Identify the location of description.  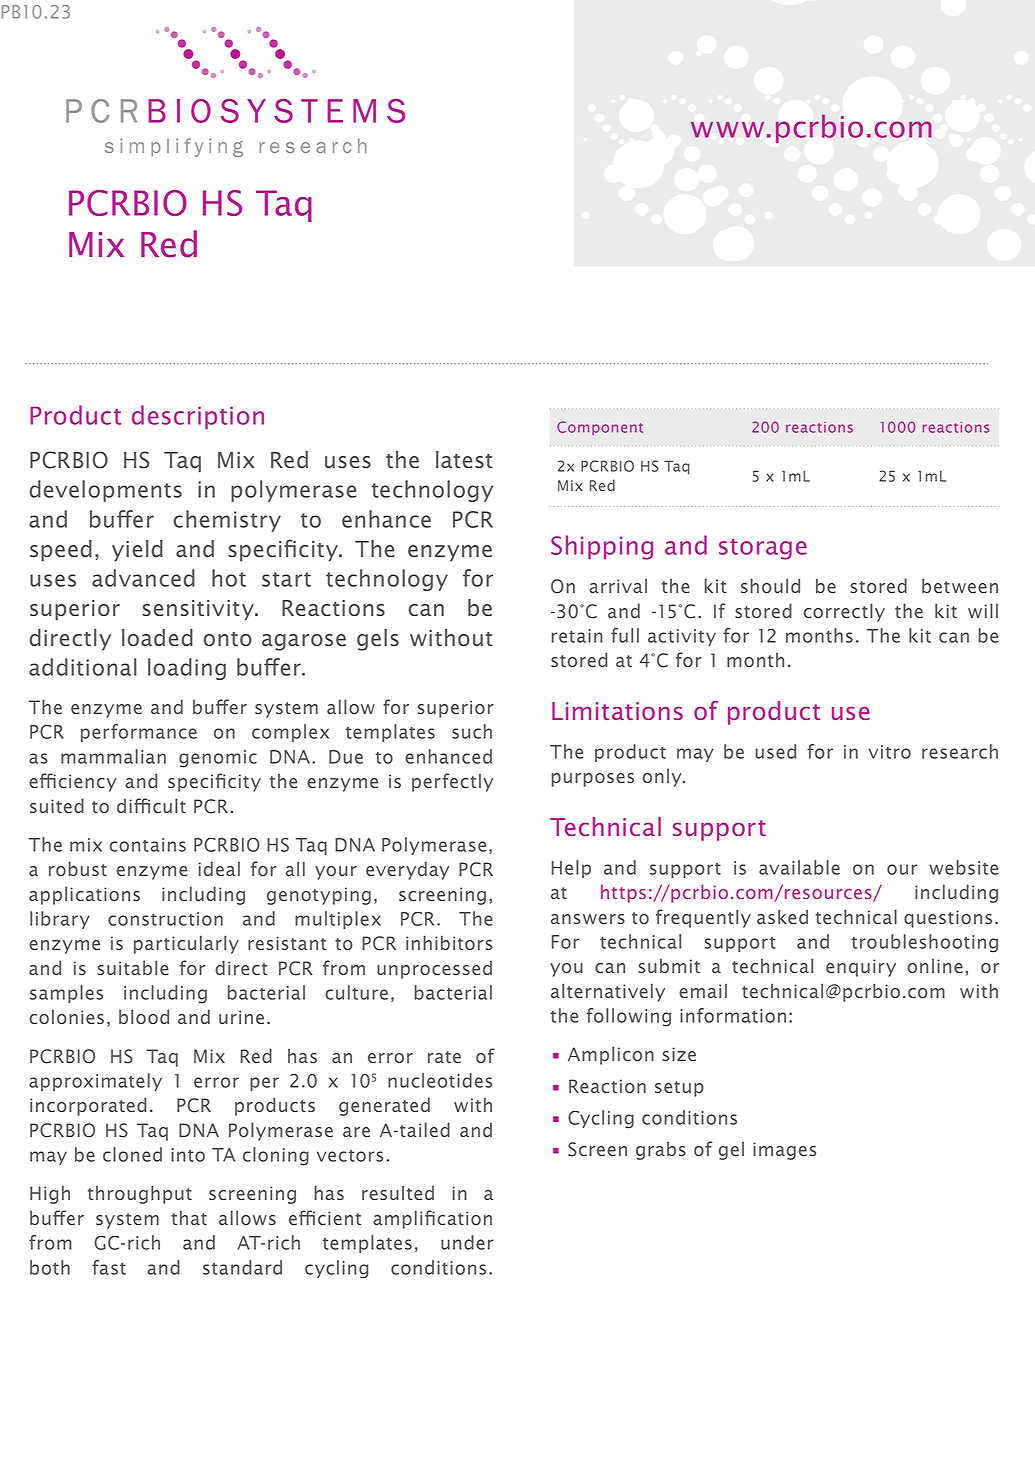
(198, 417).
